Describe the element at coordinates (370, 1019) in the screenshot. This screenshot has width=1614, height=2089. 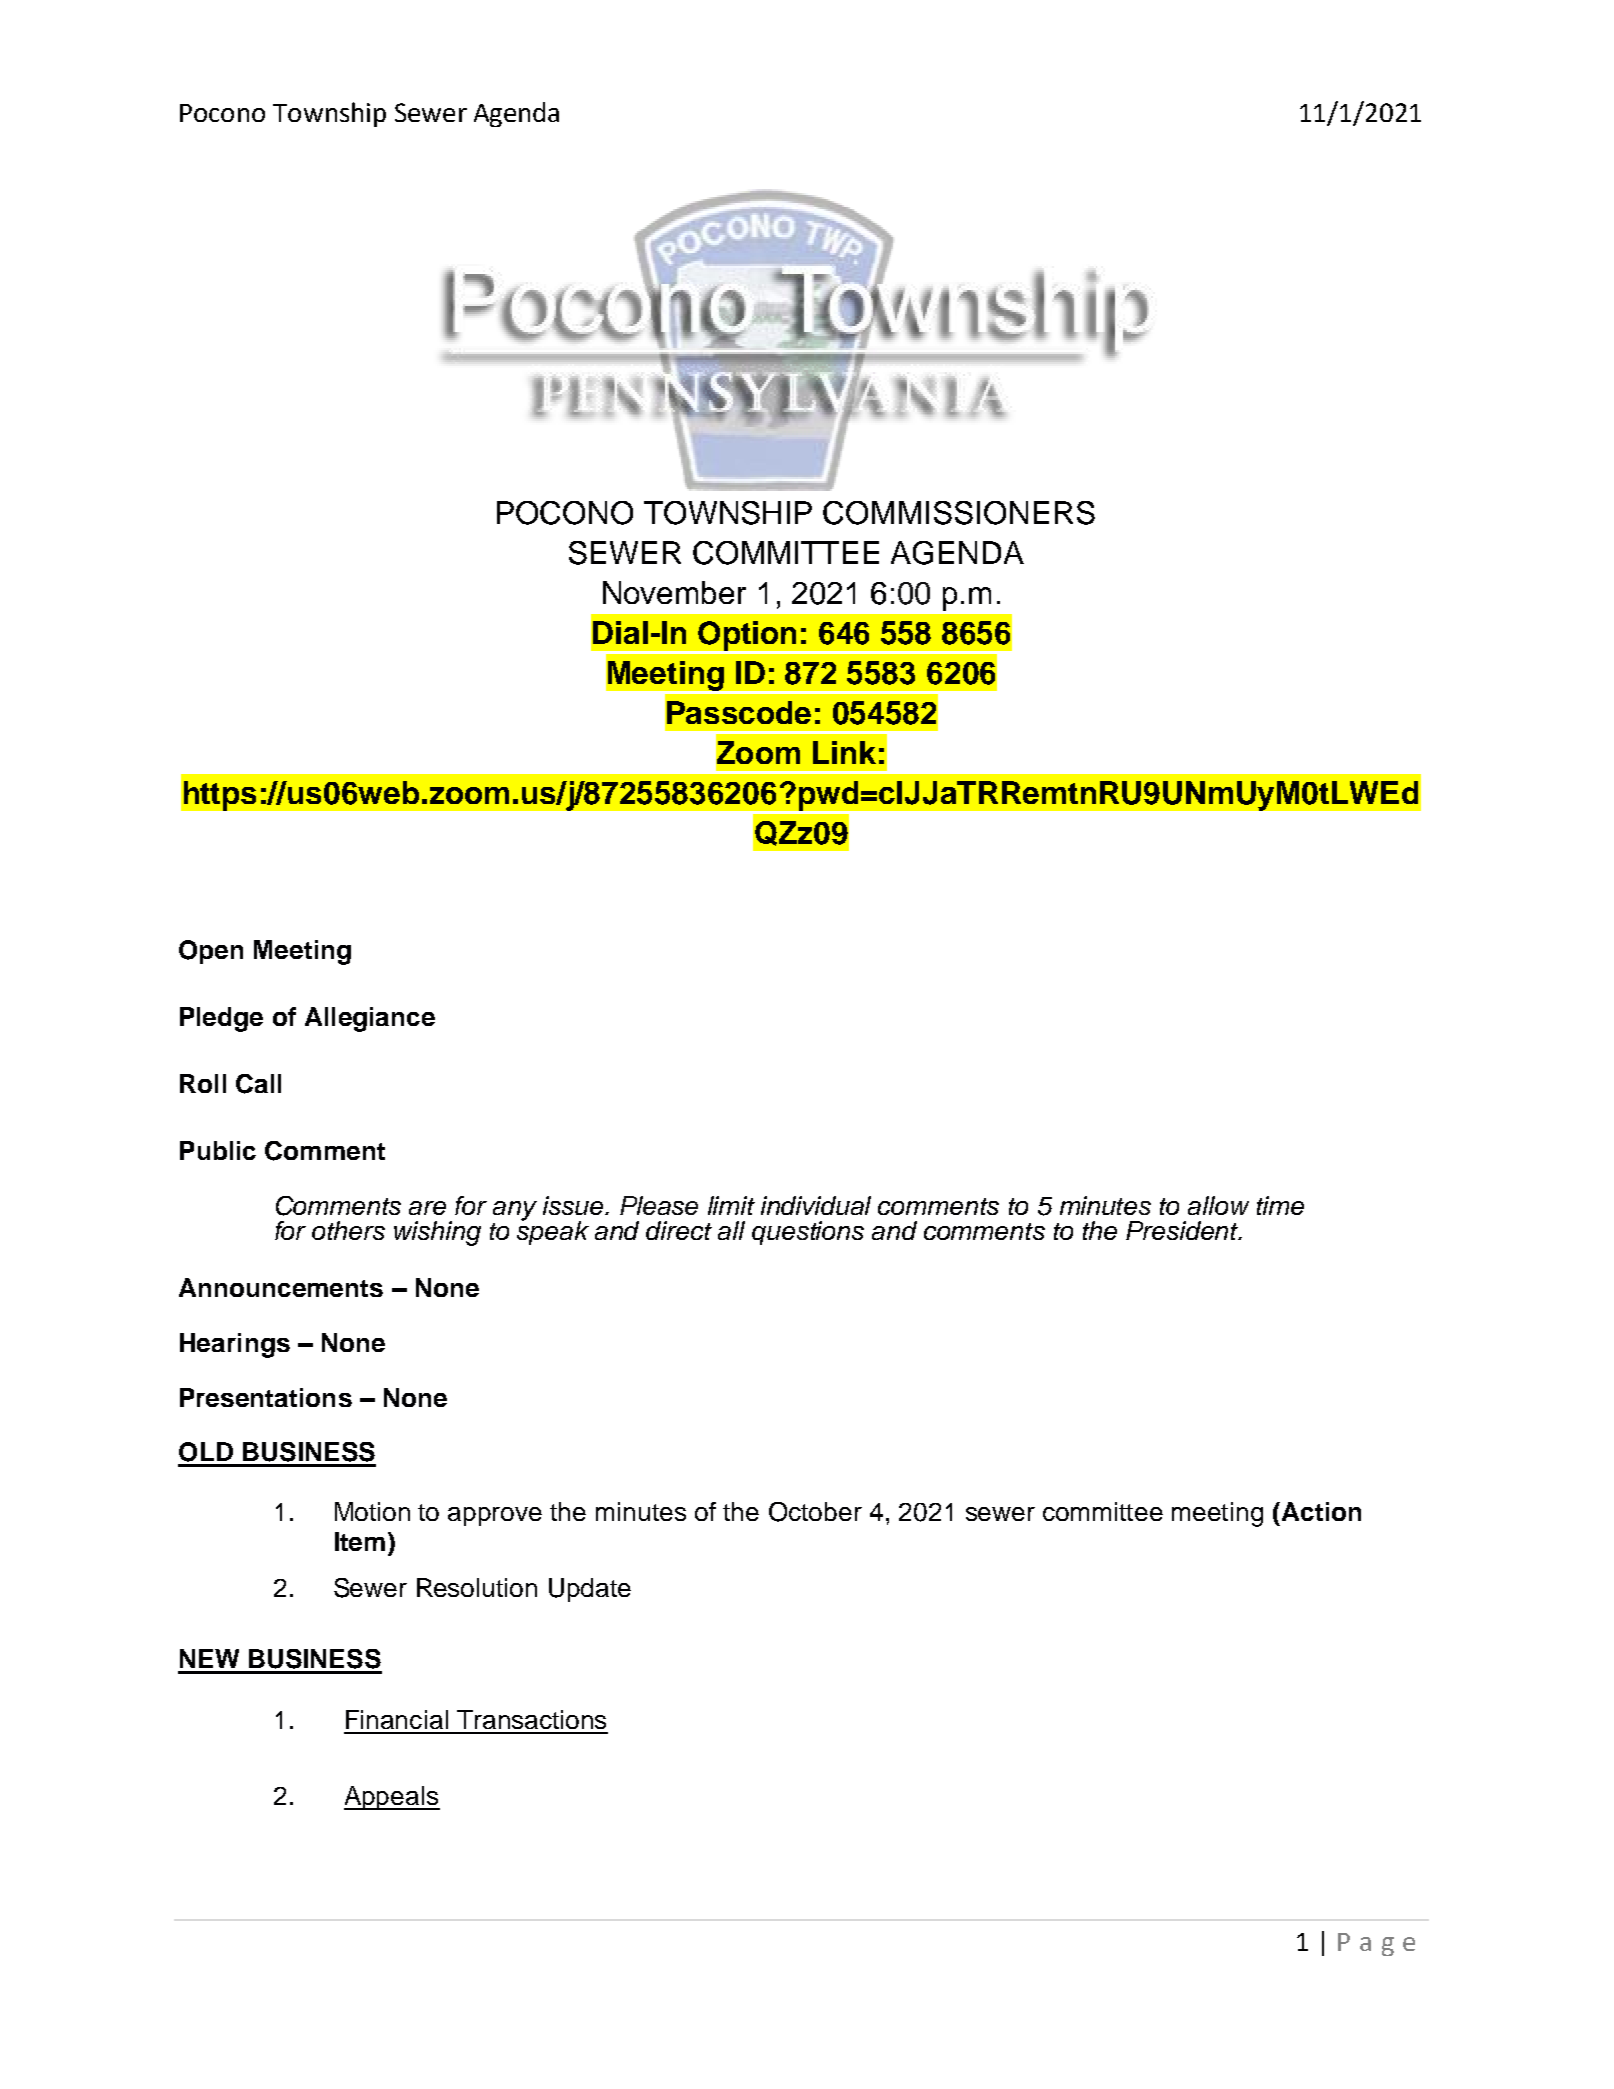
I see `Allegiance` at that location.
